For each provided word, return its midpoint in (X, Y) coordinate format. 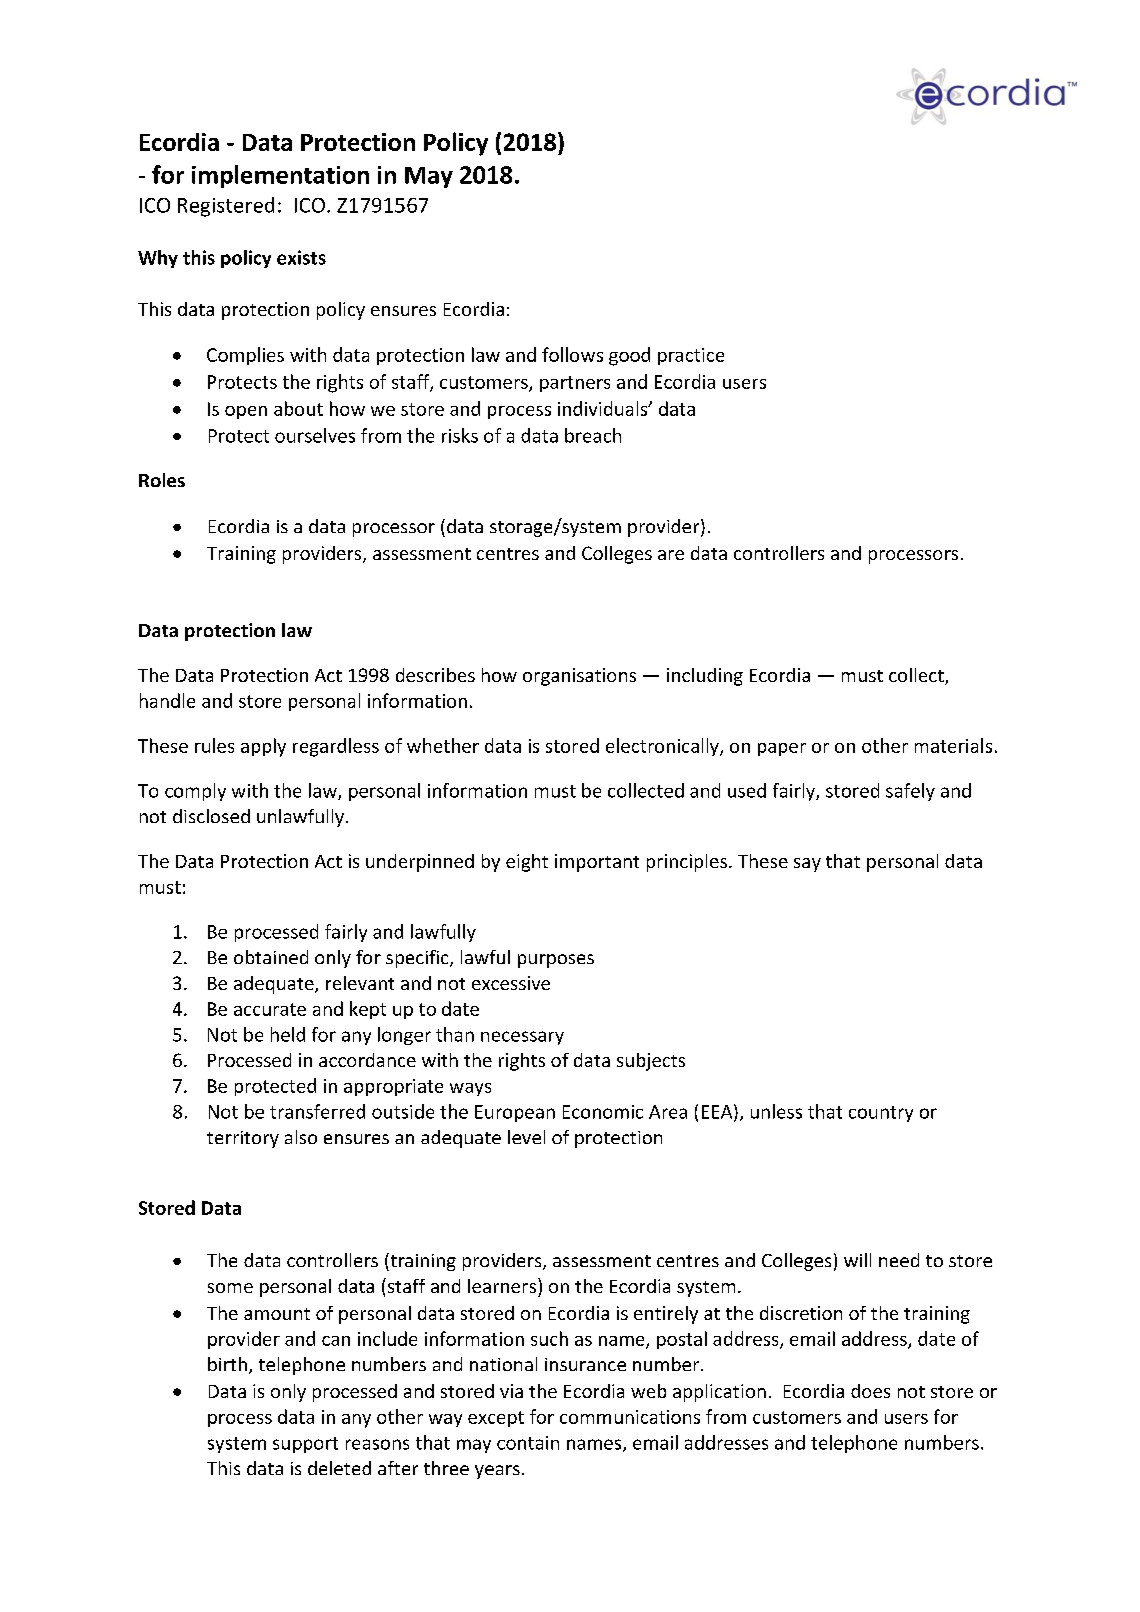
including (705, 677)
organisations (579, 677)
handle (167, 700)
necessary (522, 1038)
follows (572, 354)
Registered (226, 207)
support (305, 1445)
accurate (270, 1009)
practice (691, 356)
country (881, 1114)
